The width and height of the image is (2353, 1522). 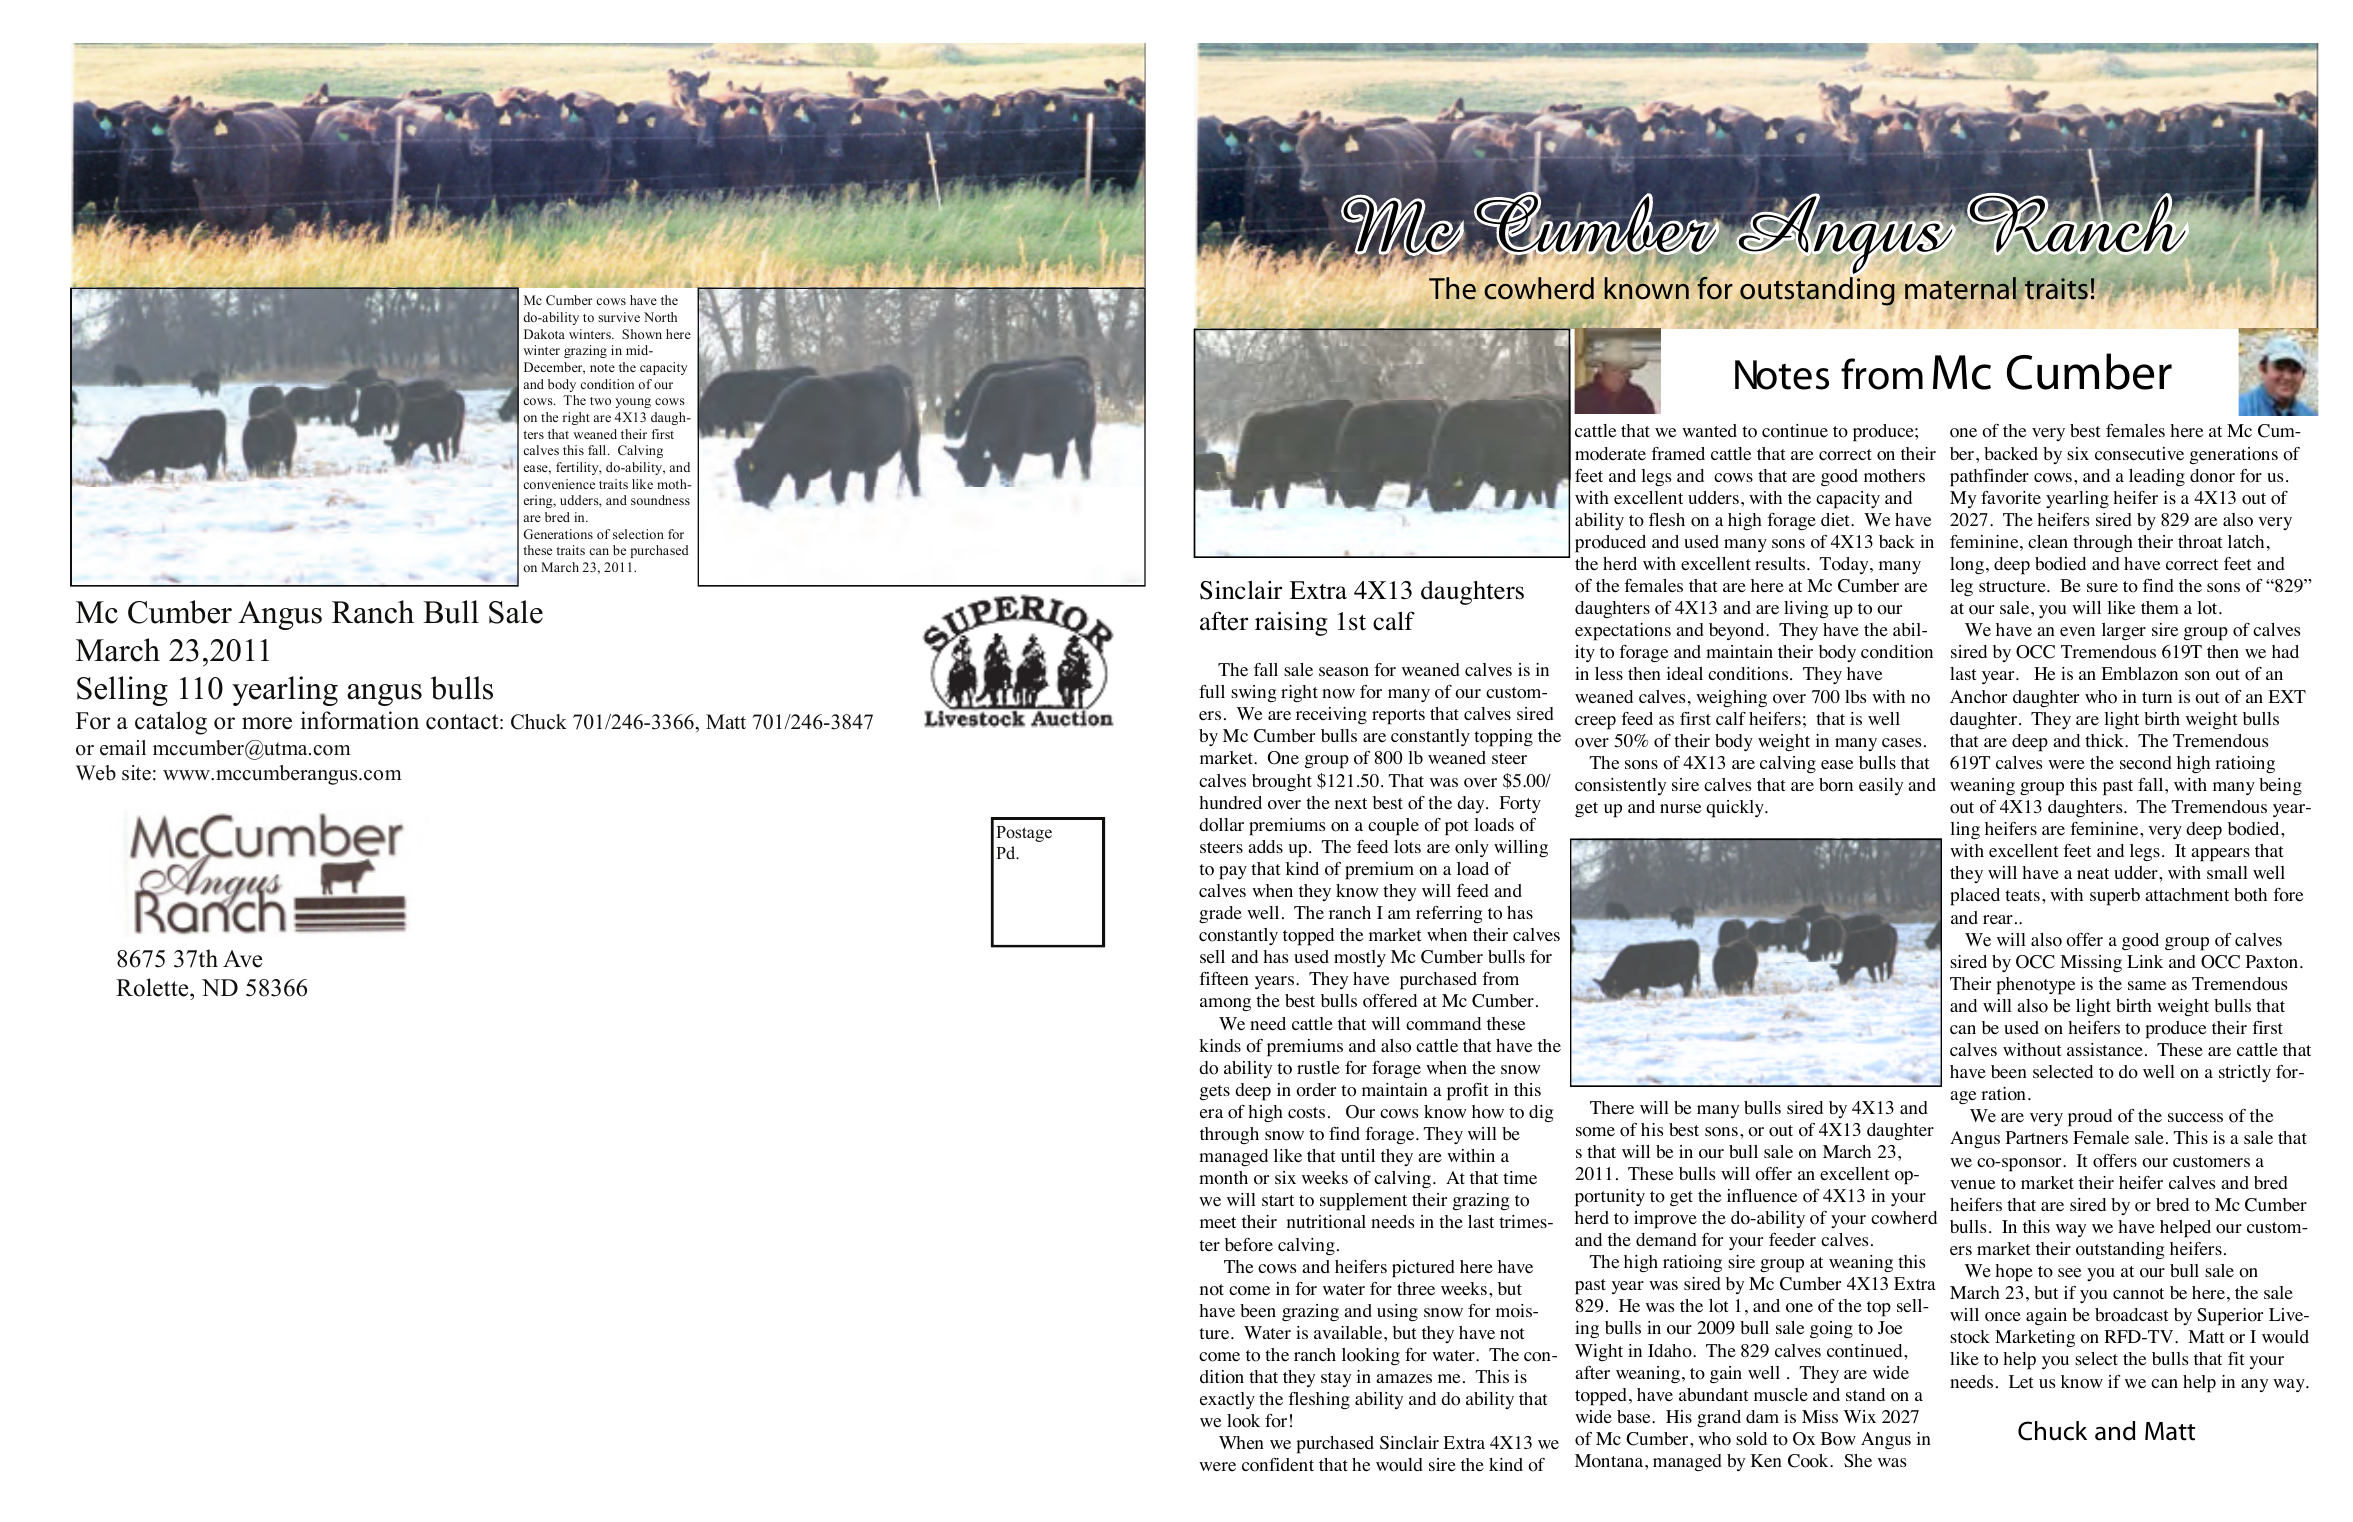 What do you see at coordinates (1227, 1400) in the image?
I see `exactly` at bounding box center [1227, 1400].
